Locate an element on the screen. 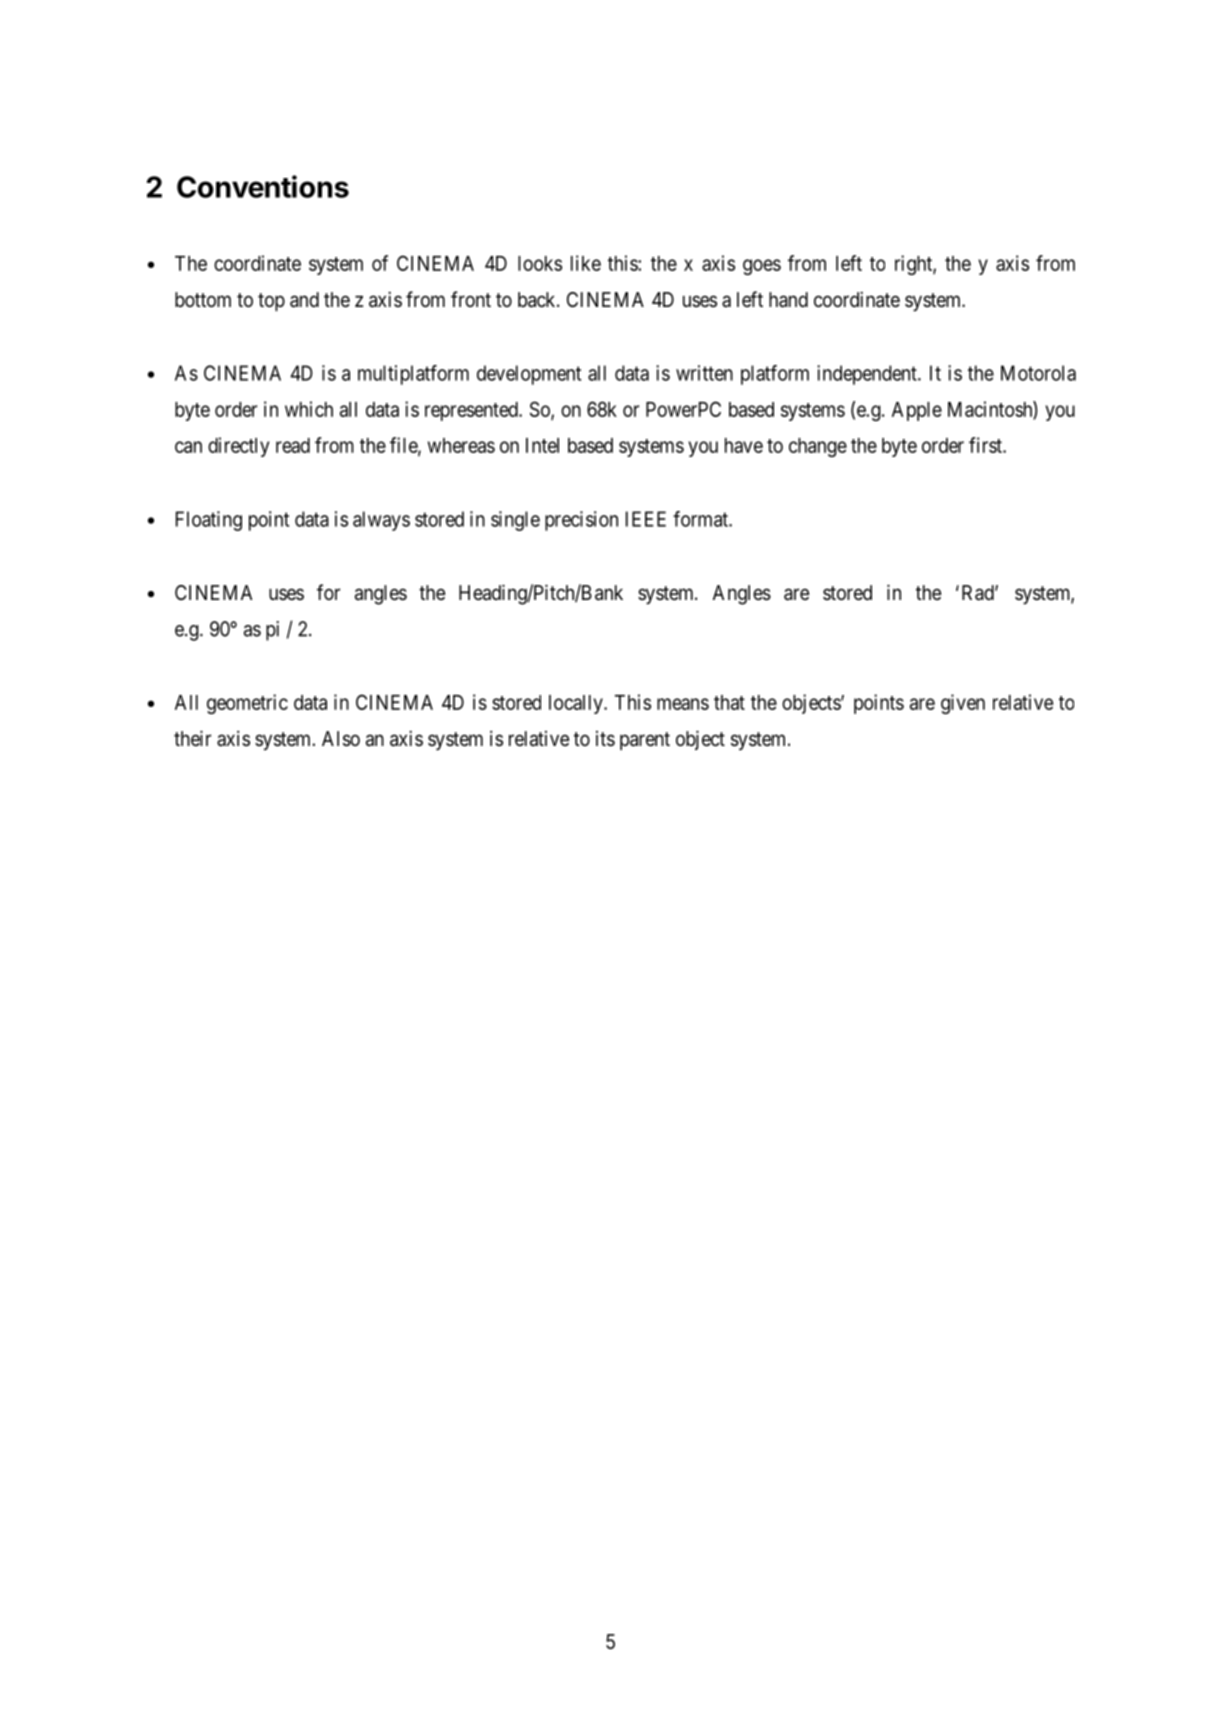 Image resolution: width=1220 pixels, height=1727 pixels. Floating is located at coordinates (209, 521).
